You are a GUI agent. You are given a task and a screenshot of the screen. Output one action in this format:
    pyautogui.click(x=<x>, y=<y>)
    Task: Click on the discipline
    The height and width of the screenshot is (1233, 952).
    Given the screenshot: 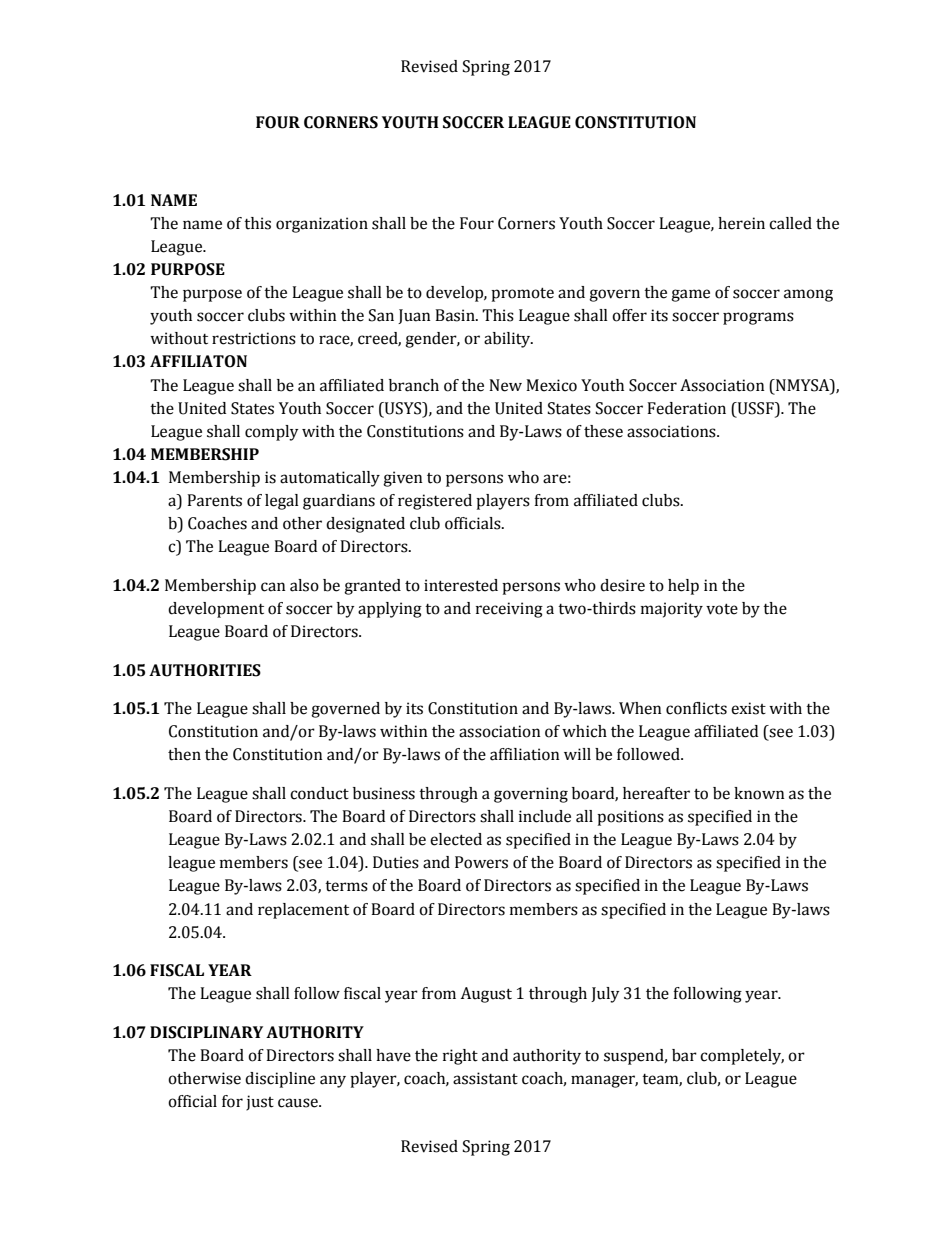 What is the action you would take?
    pyautogui.click(x=280, y=1080)
